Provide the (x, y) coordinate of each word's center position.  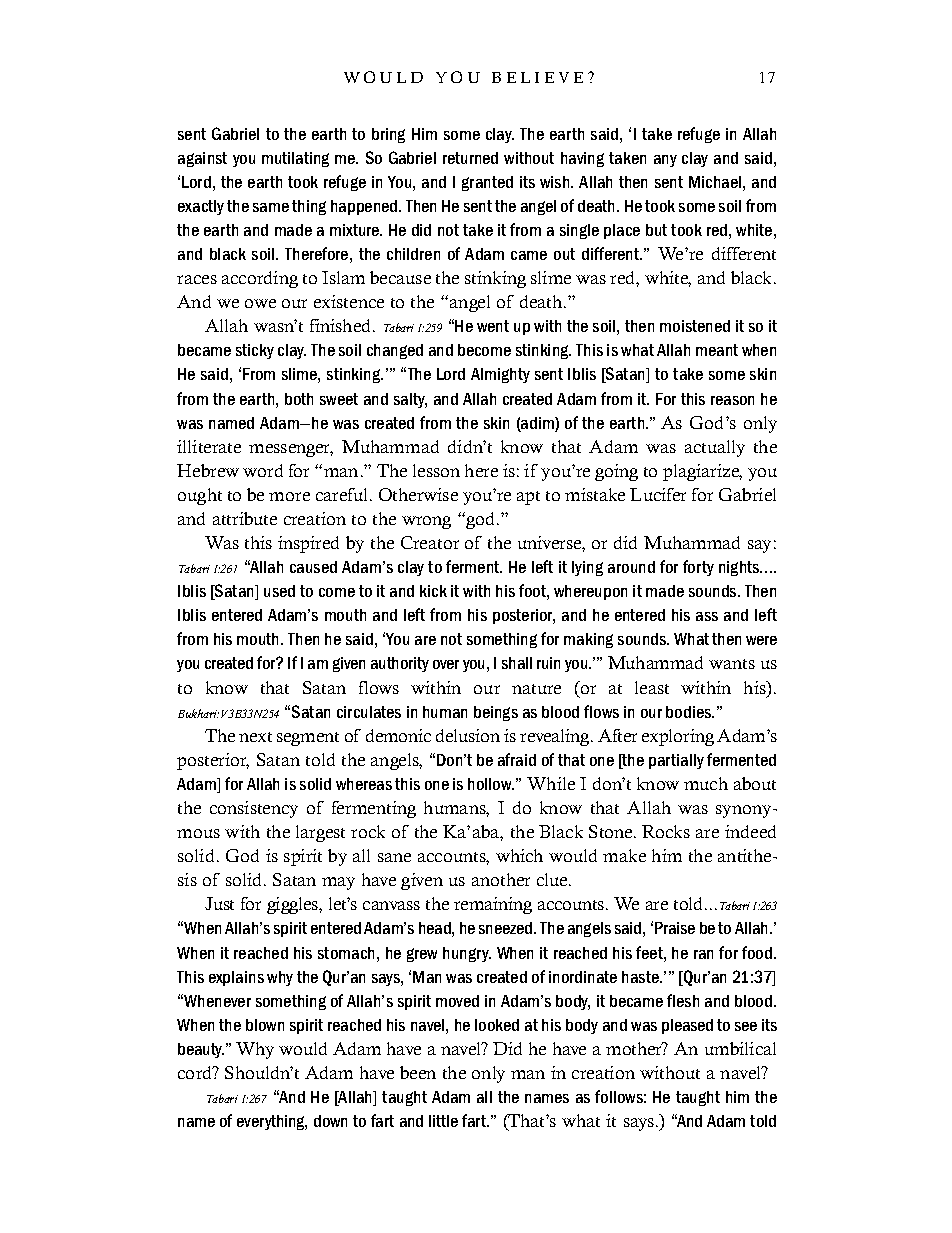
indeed (750, 831)
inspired (308, 544)
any (665, 161)
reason (732, 400)
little (443, 1121)
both (299, 399)
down (330, 1121)
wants (732, 664)
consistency (254, 809)
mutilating (295, 159)
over (446, 664)
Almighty (500, 375)
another (501, 879)
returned (470, 158)
